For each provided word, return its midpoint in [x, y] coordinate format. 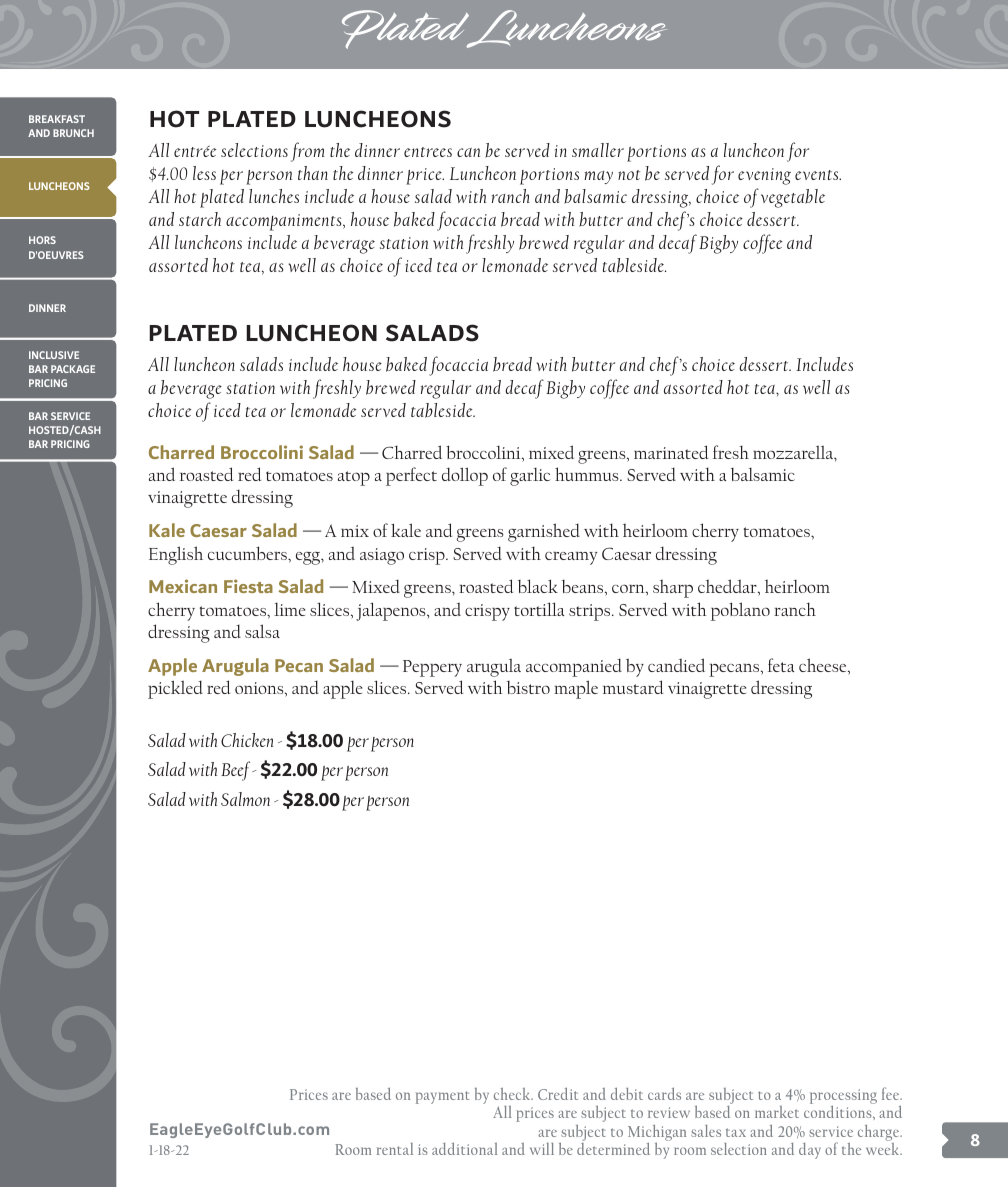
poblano [740, 611]
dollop [465, 476]
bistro [528, 687]
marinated [671, 452]
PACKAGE [73, 369]
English [176, 555]
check [513, 1094]
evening [764, 176]
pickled [175, 690]
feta [781, 665]
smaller [598, 150]
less [204, 173]
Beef [237, 771]
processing [843, 1098]
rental [395, 1149]
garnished [544, 532]
